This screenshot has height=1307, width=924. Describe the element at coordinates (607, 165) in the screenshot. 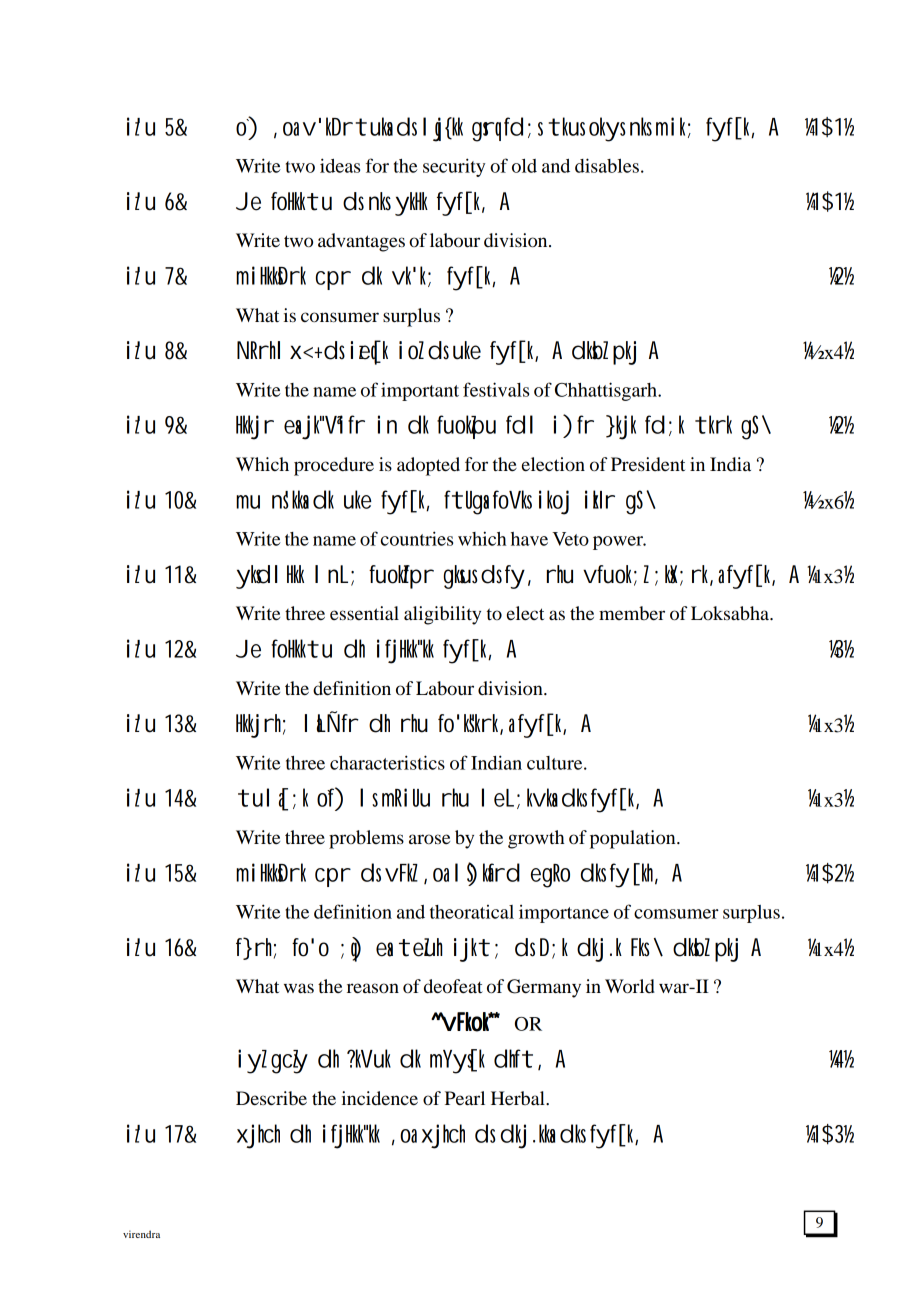

I see `disables` at that location.
